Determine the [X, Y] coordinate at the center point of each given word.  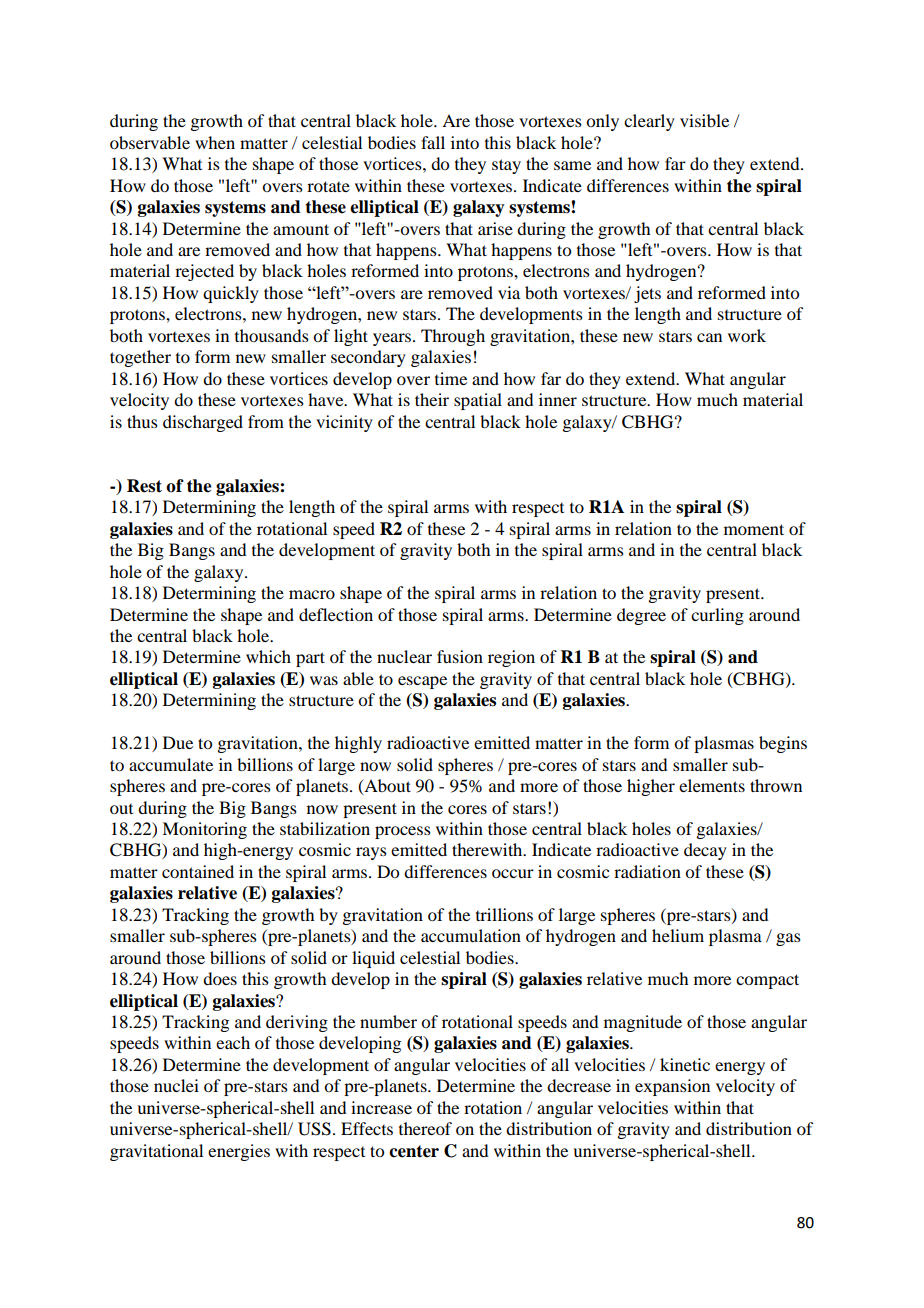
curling [717, 616]
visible [704, 120]
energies [239, 1152]
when [215, 142]
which [268, 656]
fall [433, 142]
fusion [460, 656]
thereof [425, 1128]
